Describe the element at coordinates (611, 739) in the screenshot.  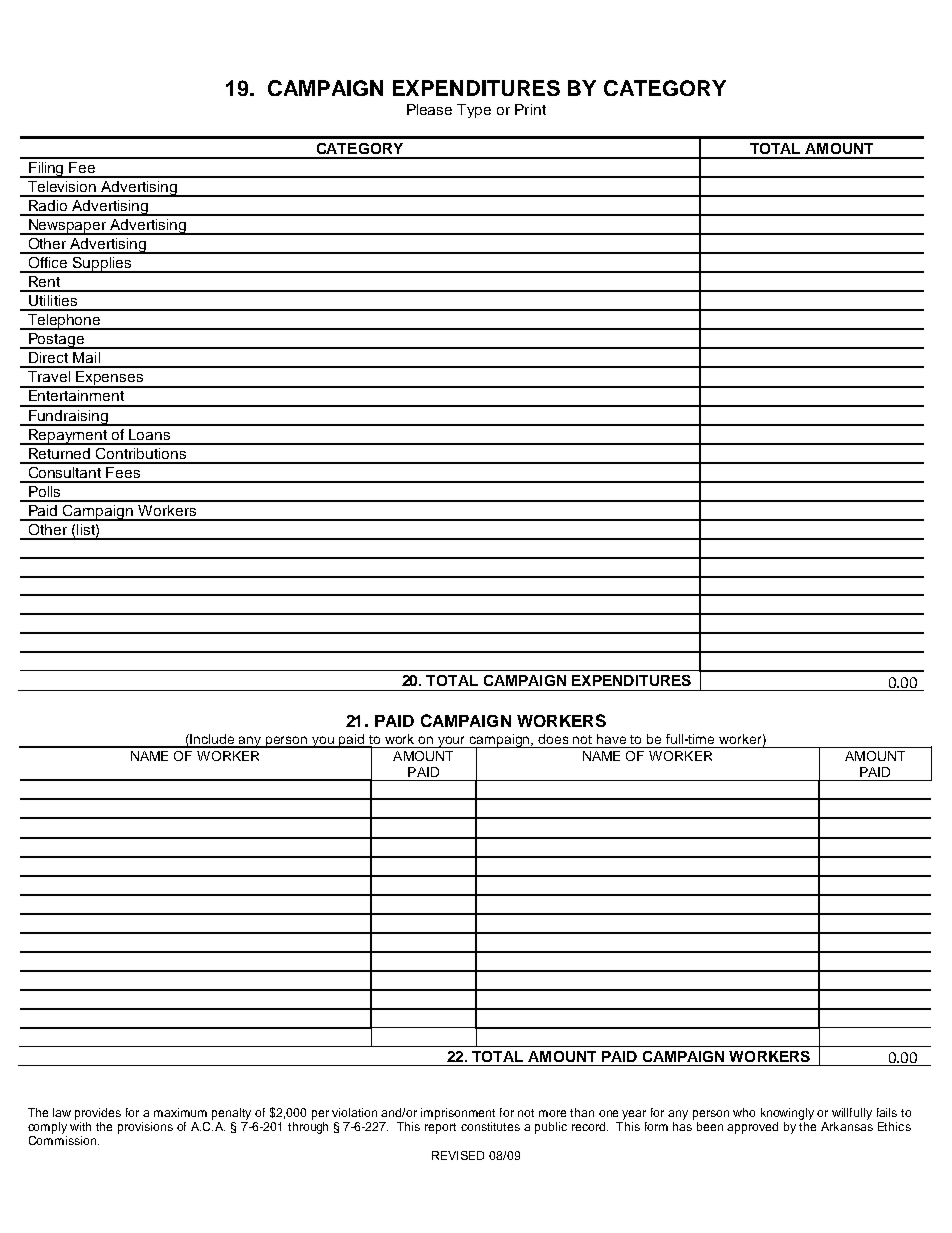
I see `have` at that location.
